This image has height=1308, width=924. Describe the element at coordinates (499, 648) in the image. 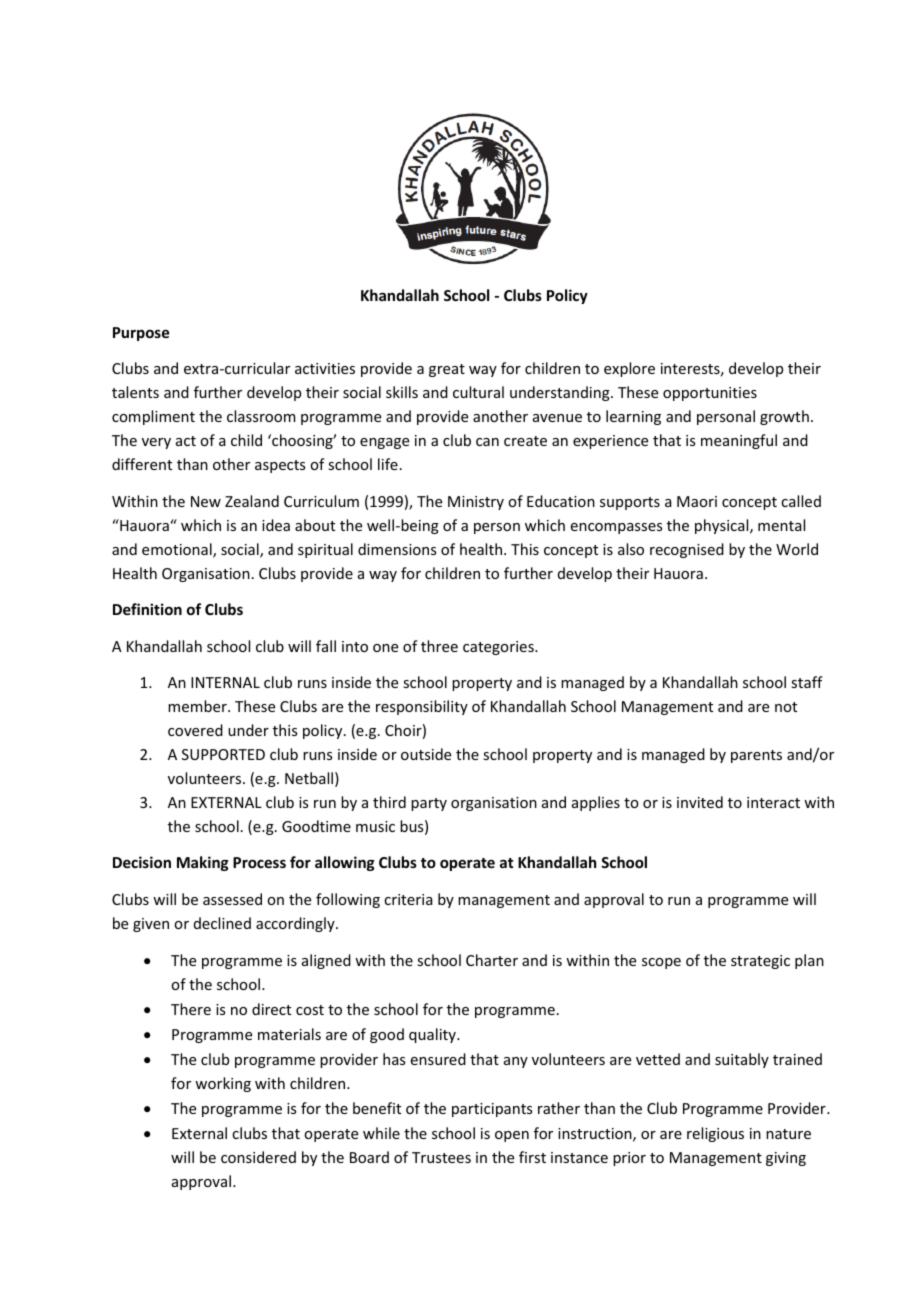

I see `categories` at that location.
